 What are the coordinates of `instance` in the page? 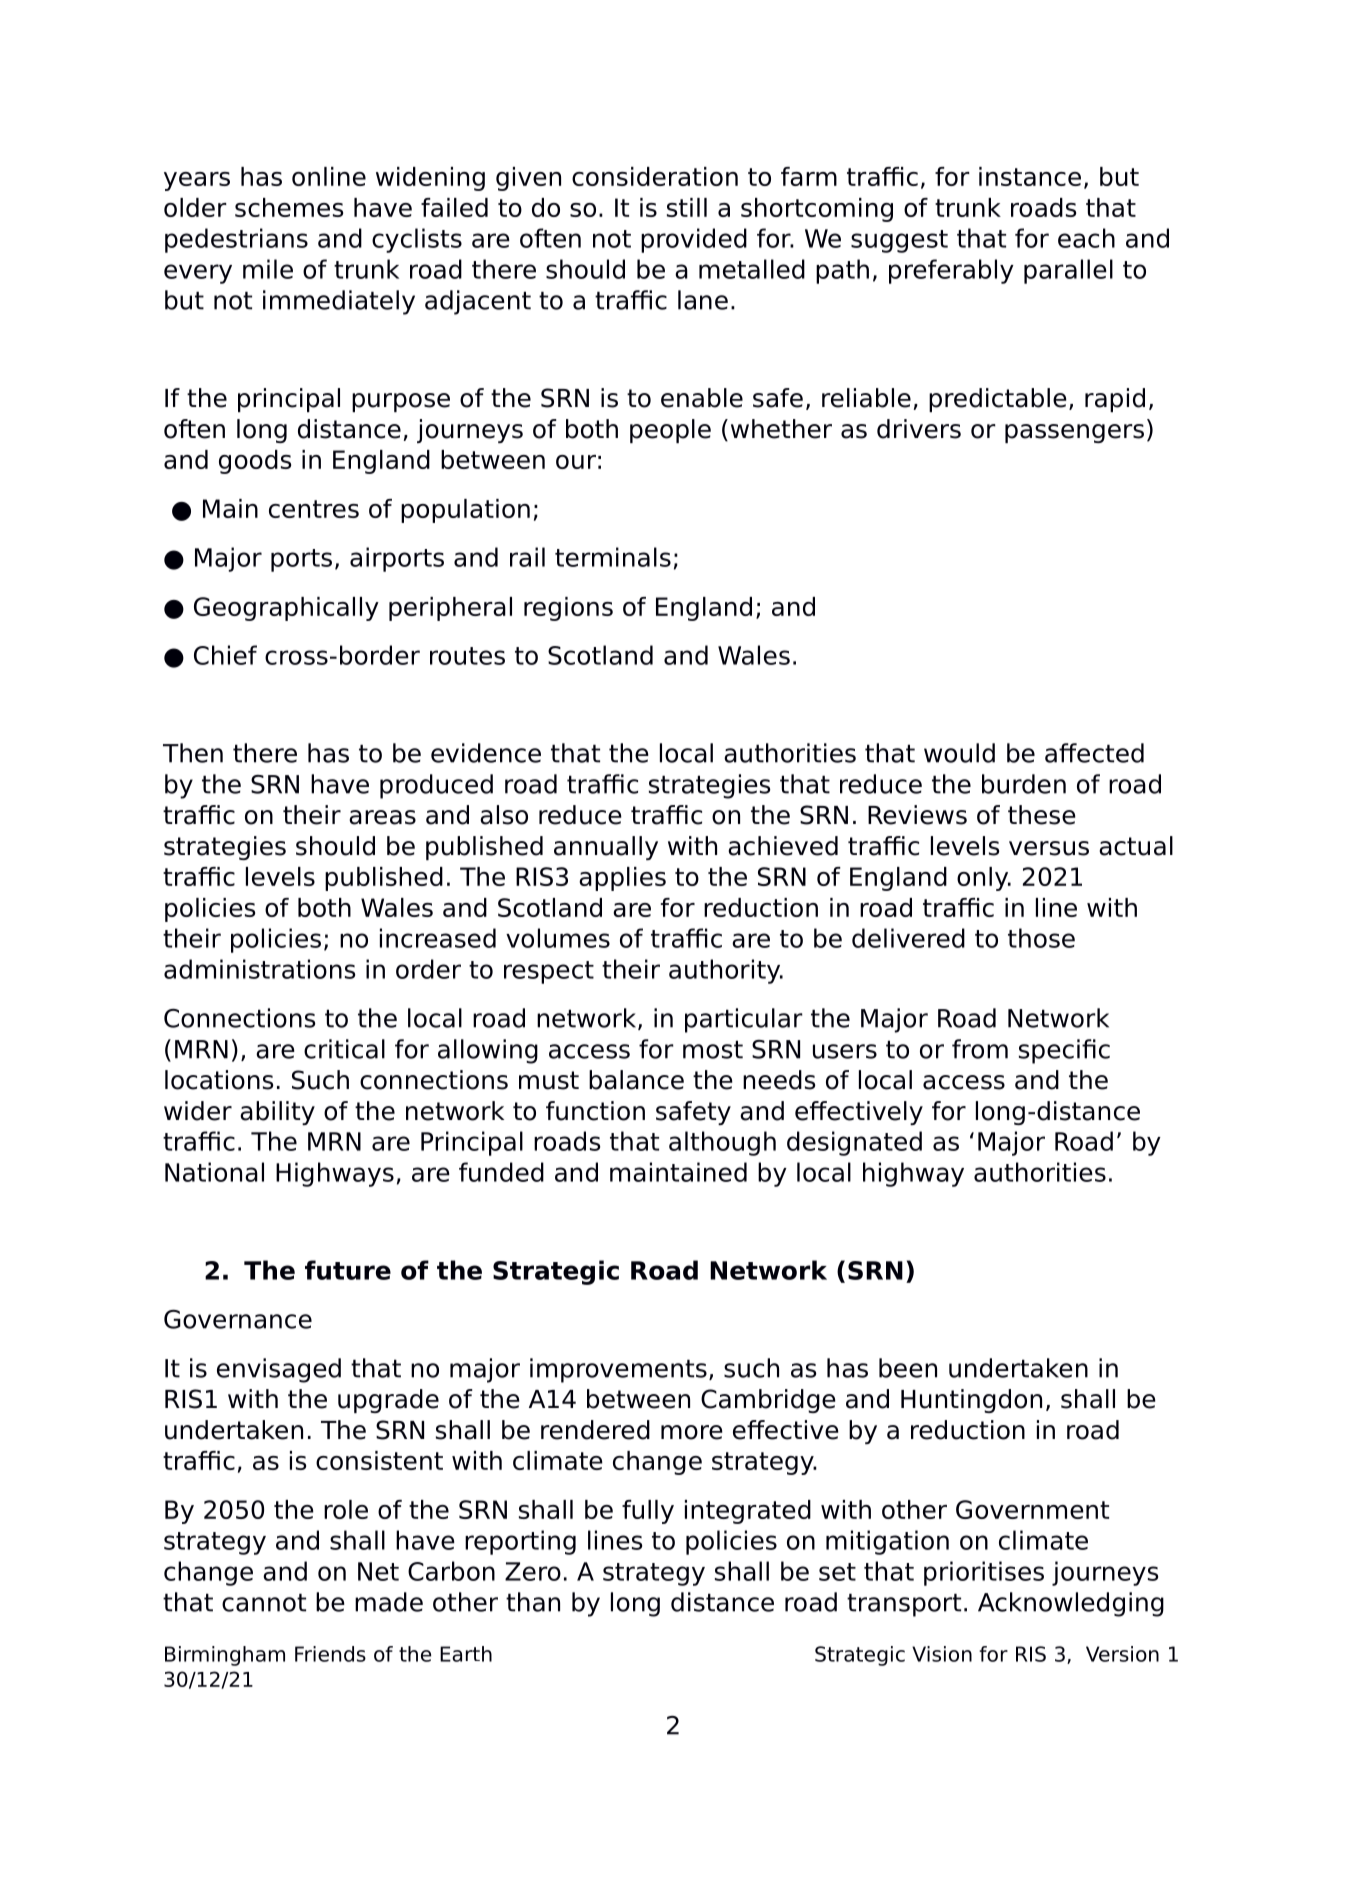 It's located at (1030, 176).
